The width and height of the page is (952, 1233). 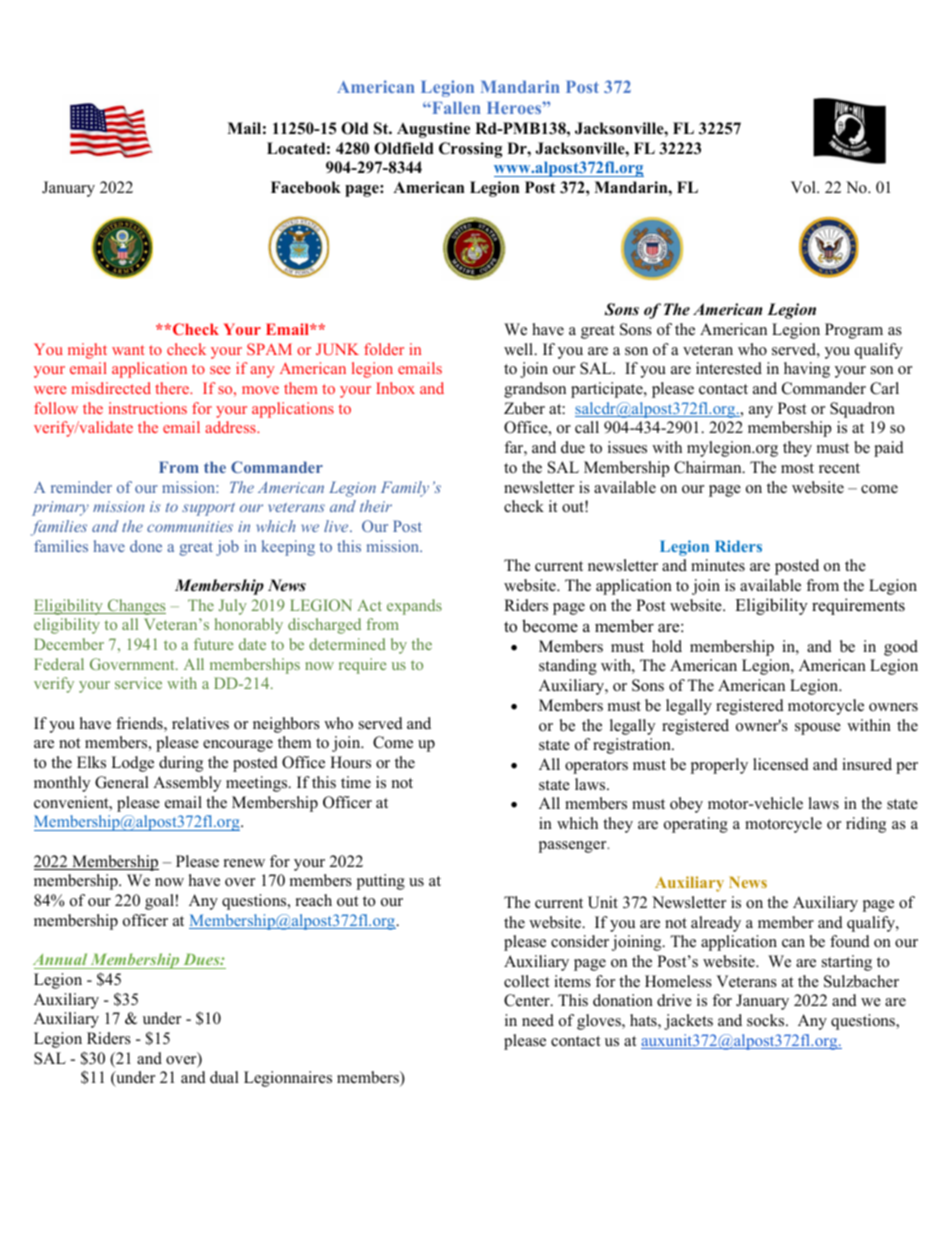 I want to click on Vol, so click(x=804, y=187).
